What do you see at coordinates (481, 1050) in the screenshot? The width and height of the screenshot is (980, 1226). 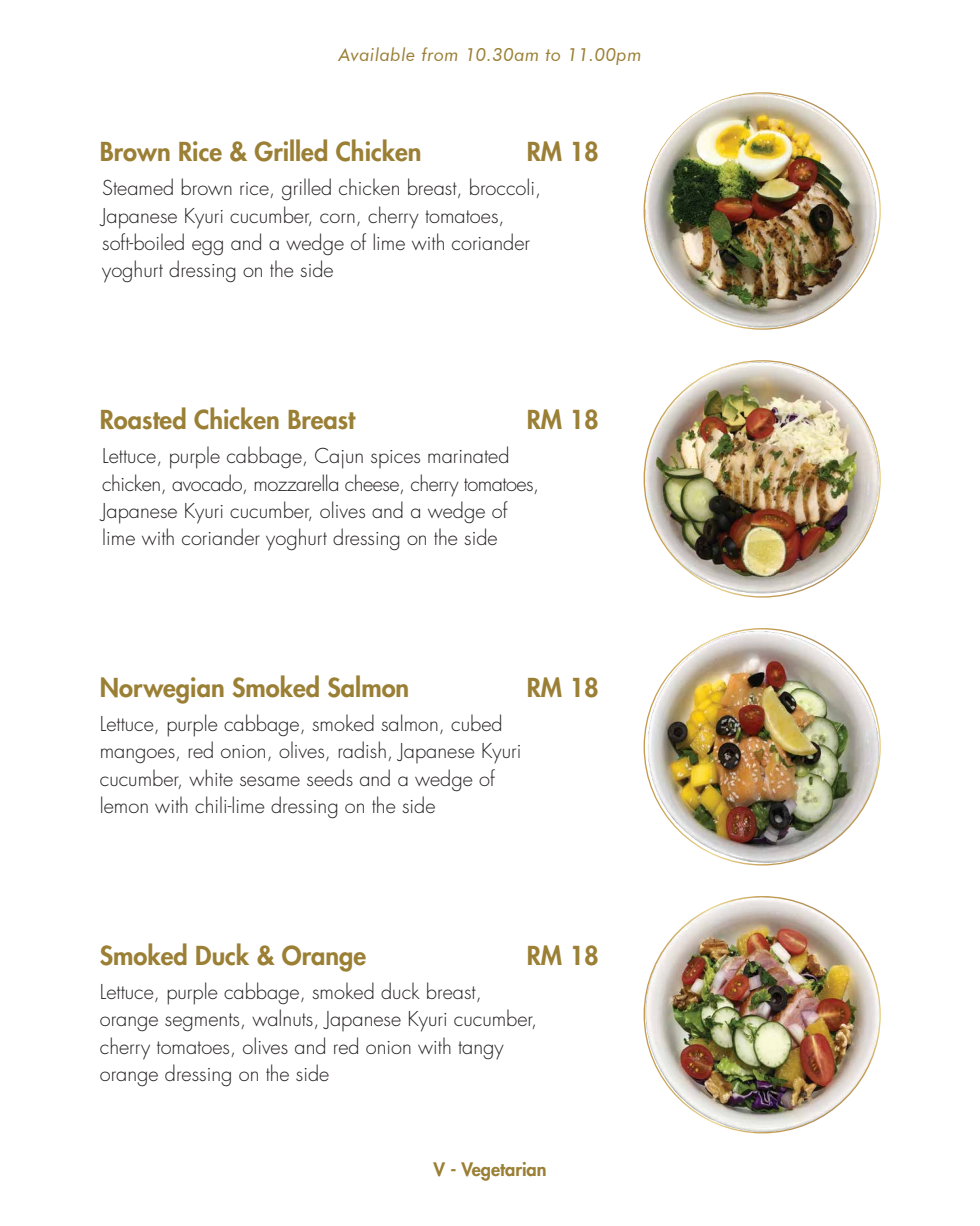 I see `tangy` at bounding box center [481, 1050].
